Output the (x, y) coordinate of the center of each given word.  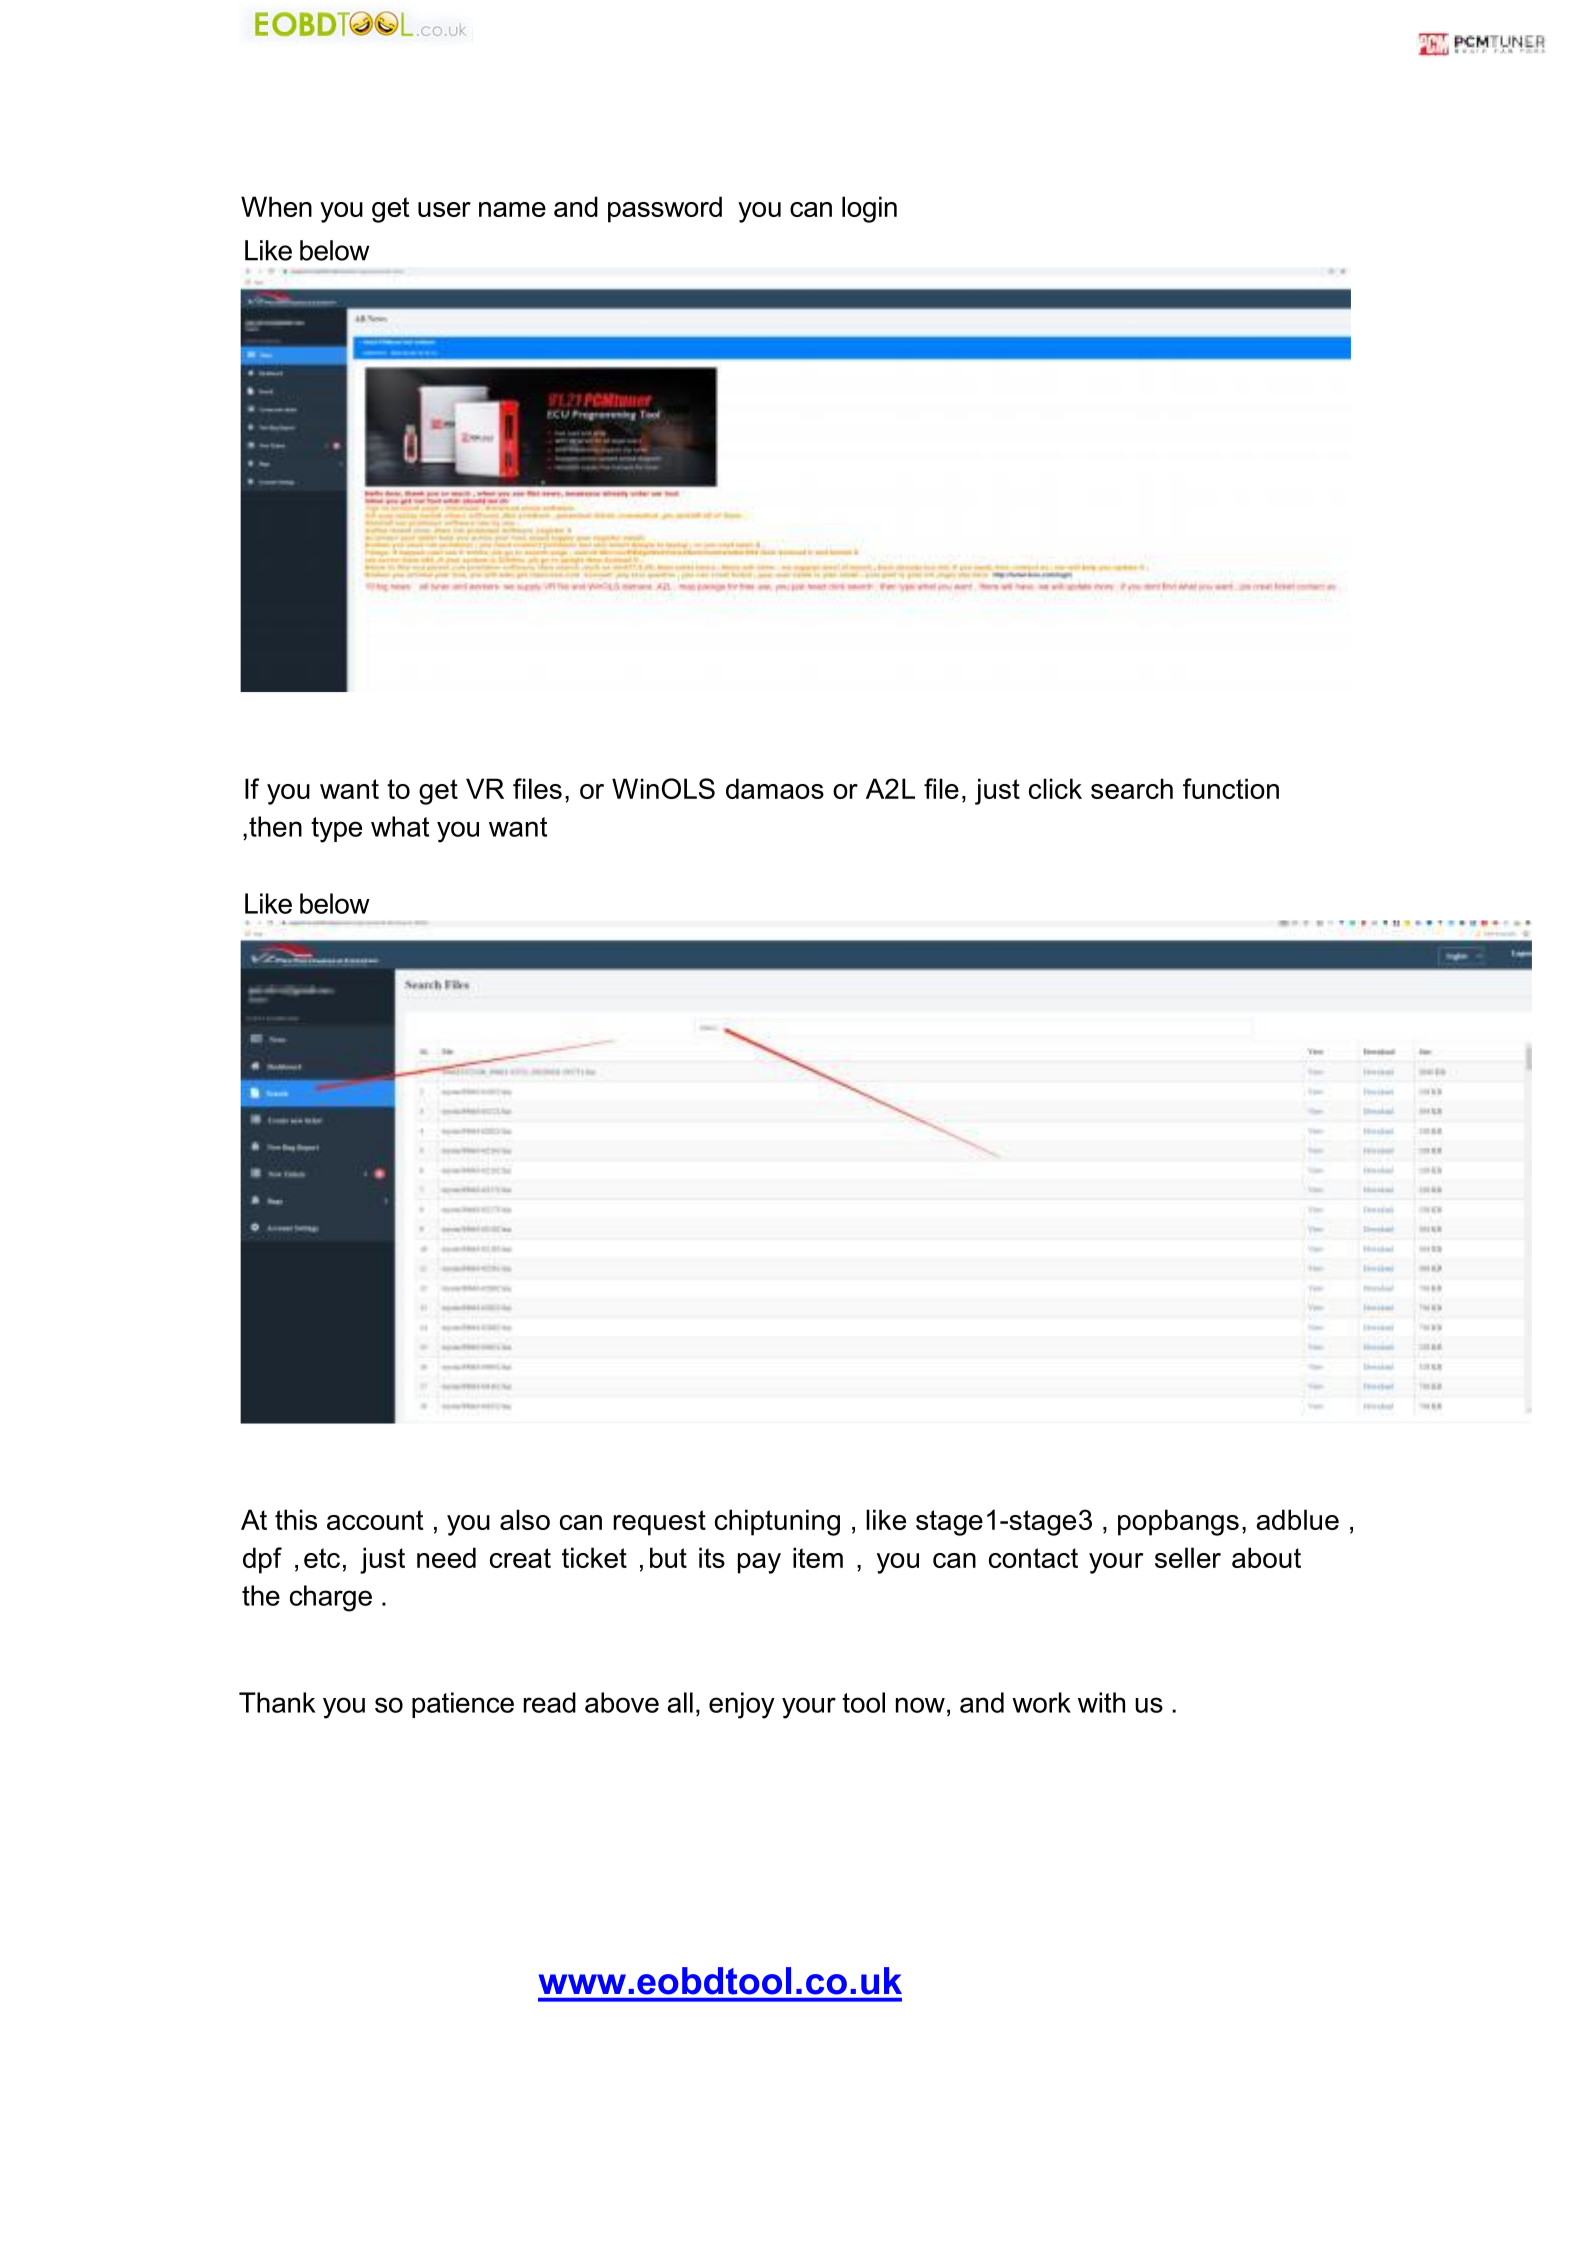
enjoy (742, 1705)
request (660, 1523)
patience (463, 1705)
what (400, 826)
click (1055, 788)
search (1132, 788)
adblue (1298, 1519)
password (665, 209)
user (444, 209)
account (375, 1520)
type (336, 830)
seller (1188, 1557)
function (1231, 788)
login (869, 209)
